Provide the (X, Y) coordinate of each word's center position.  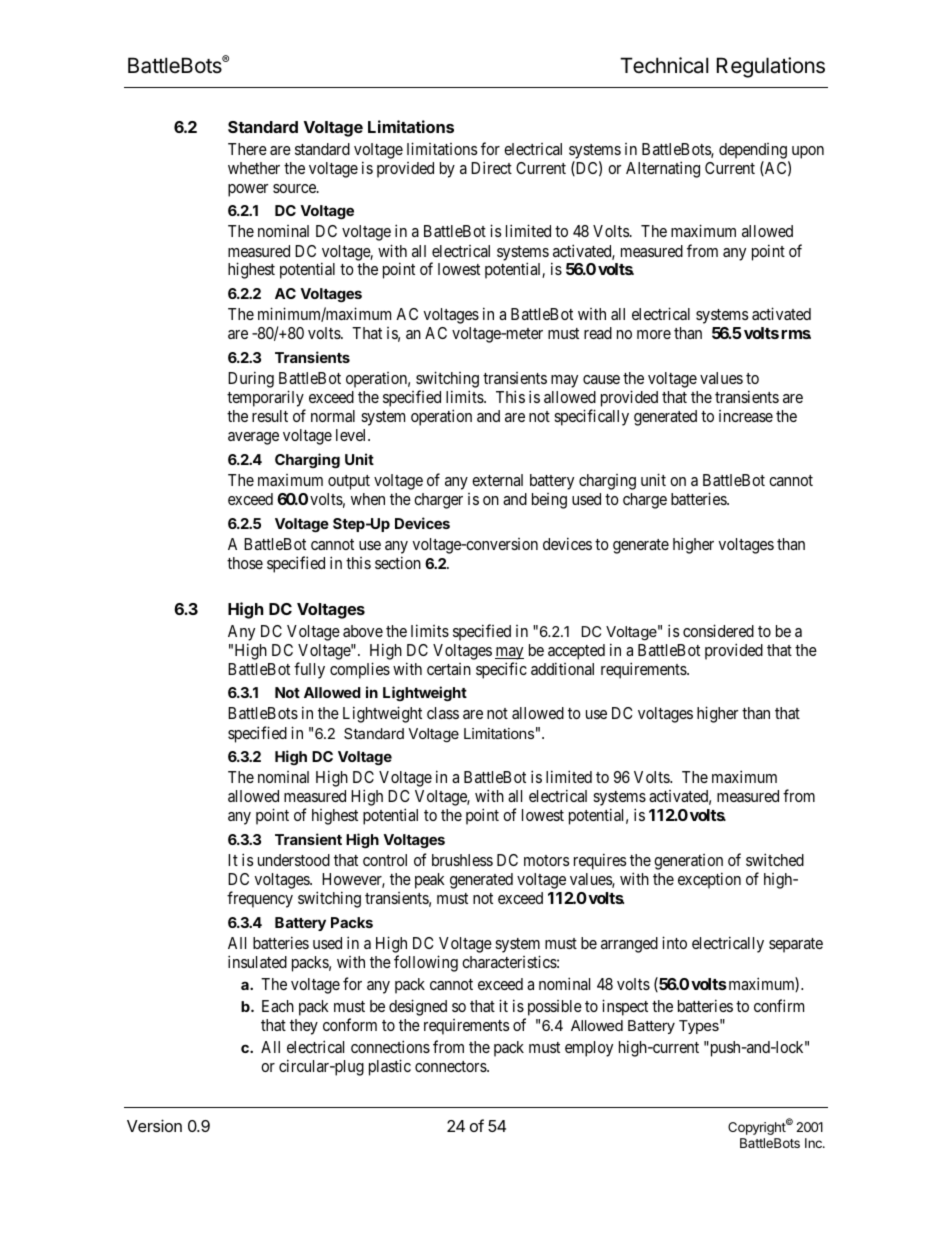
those (245, 563)
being (549, 501)
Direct (491, 167)
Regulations (771, 67)
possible (553, 1009)
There (247, 149)
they (304, 1027)
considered (718, 630)
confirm (779, 1005)
